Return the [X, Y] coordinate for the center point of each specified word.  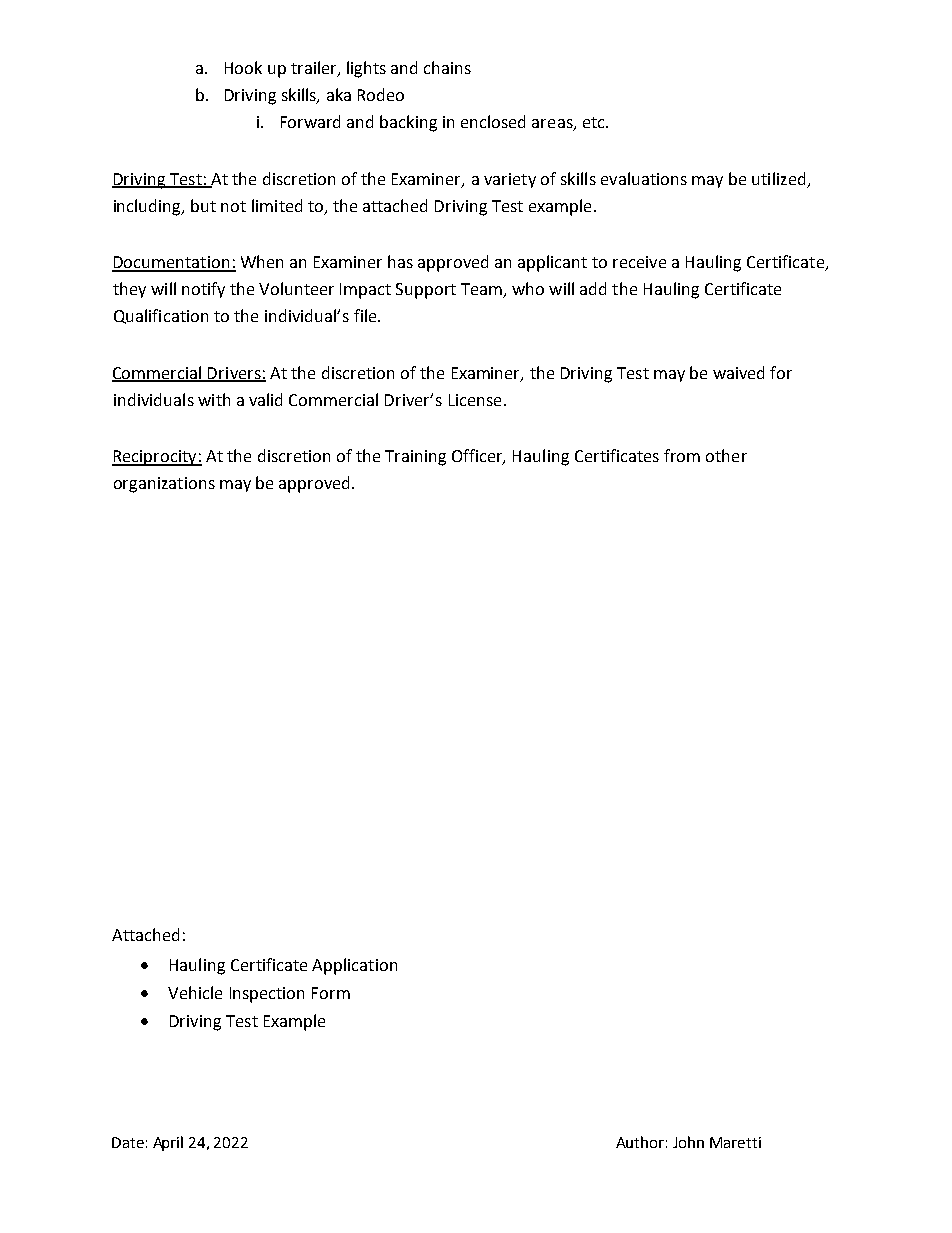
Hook [243, 67]
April [168, 1143]
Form [331, 993]
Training [415, 458]
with [214, 399]
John [688, 1142]
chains [447, 67]
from [682, 455]
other [726, 455]
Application [354, 966]
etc [595, 122]
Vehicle [195, 992]
